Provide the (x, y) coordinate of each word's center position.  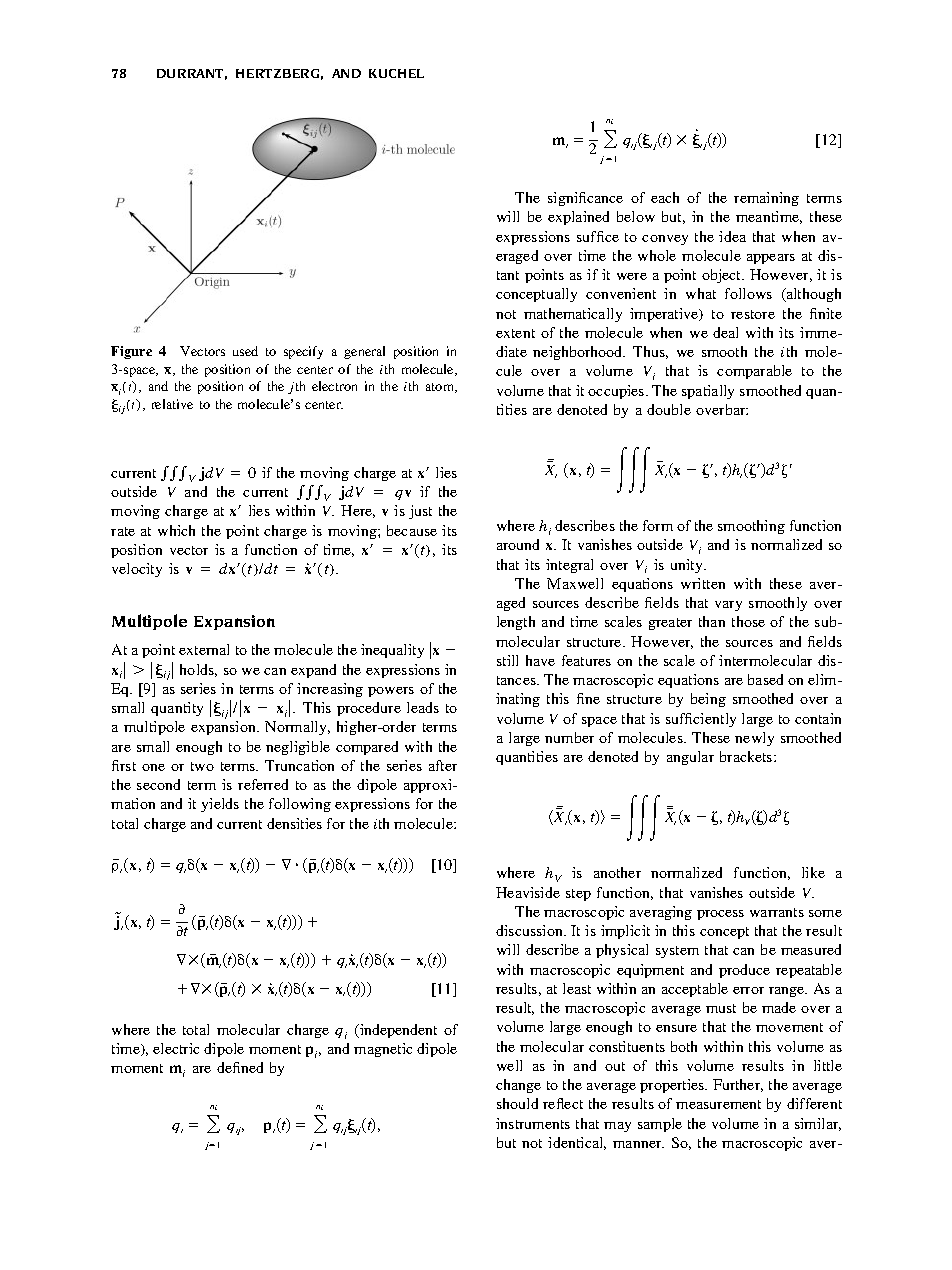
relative (172, 404)
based (765, 679)
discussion (530, 930)
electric (176, 1048)
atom (441, 388)
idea (732, 236)
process (720, 915)
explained (578, 218)
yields (220, 805)
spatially (708, 392)
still (507, 660)
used (245, 351)
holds (198, 670)
